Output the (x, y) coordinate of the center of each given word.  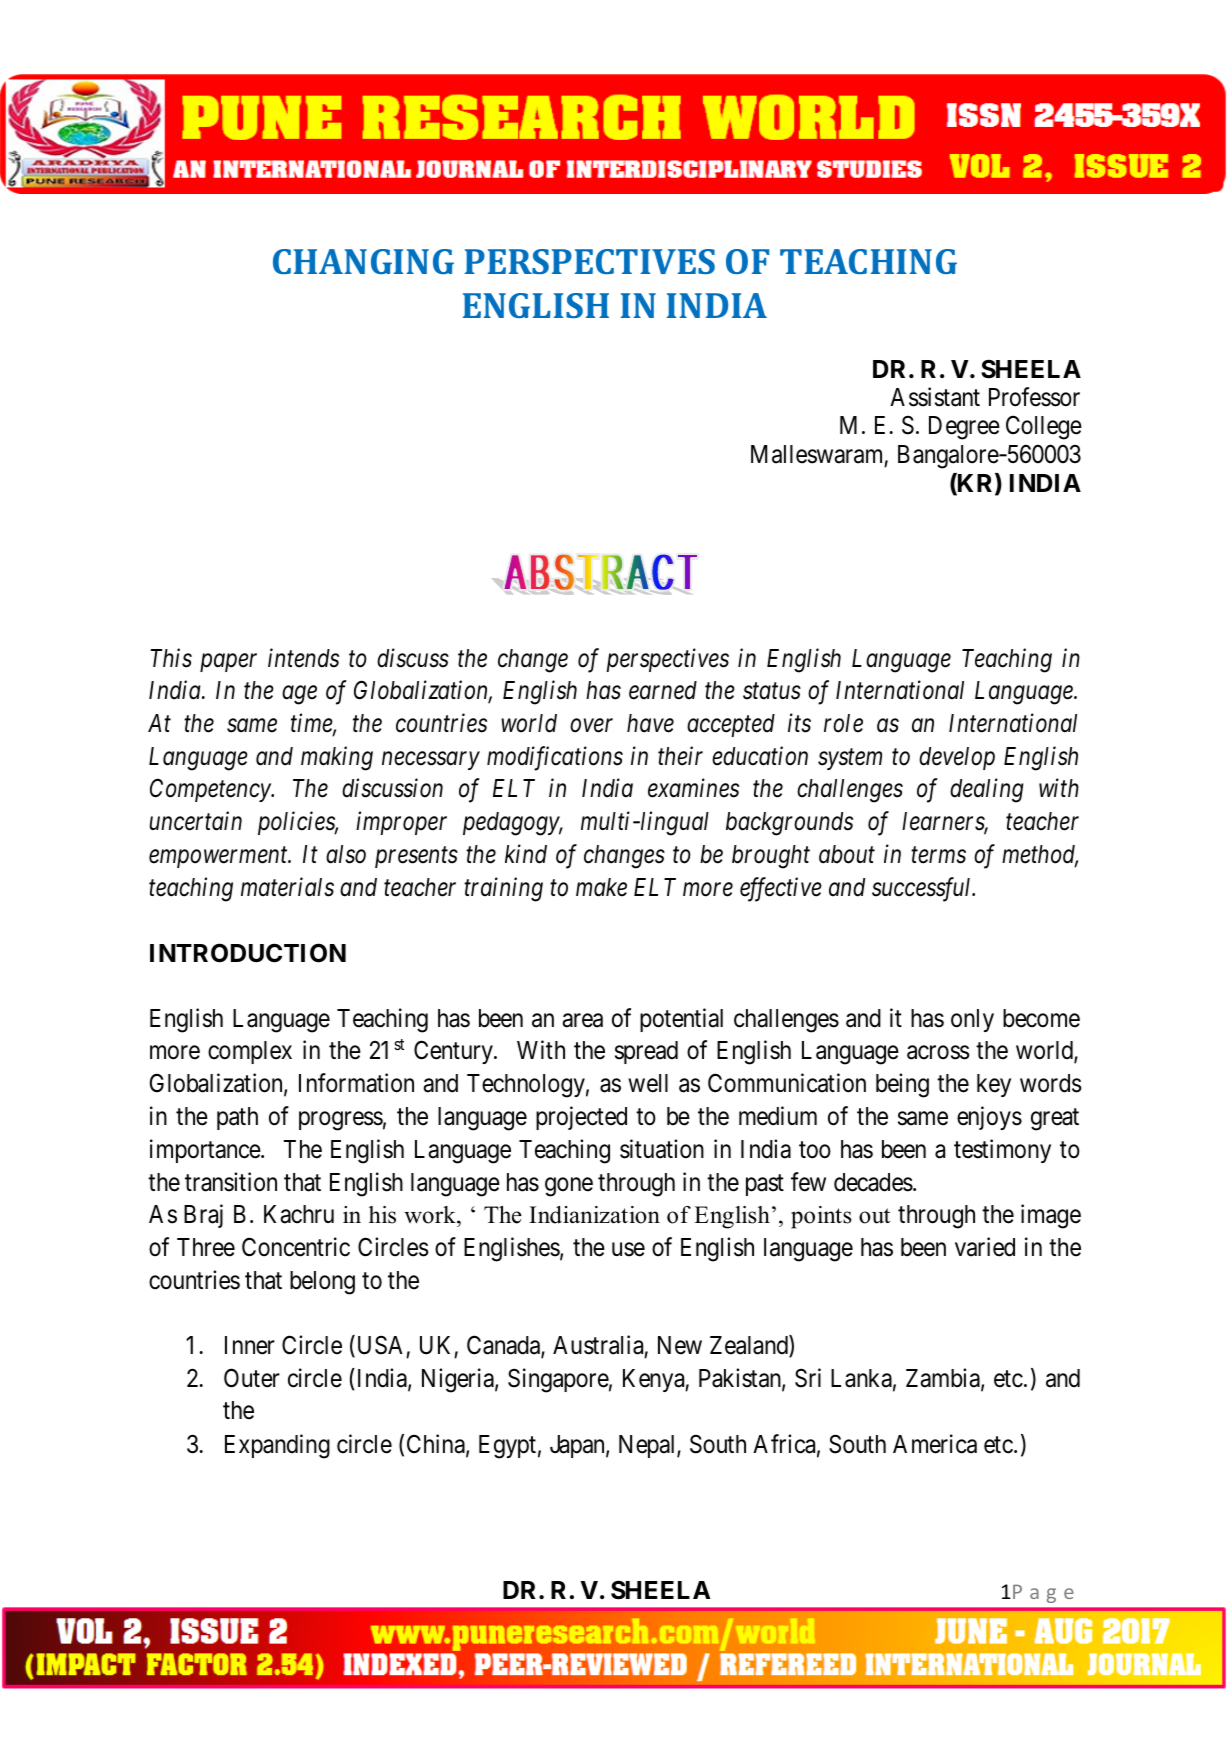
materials (287, 887)
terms (938, 855)
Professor (1034, 397)
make (601, 887)
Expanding (277, 1446)
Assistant (935, 397)
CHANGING (363, 261)
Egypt (507, 1447)
